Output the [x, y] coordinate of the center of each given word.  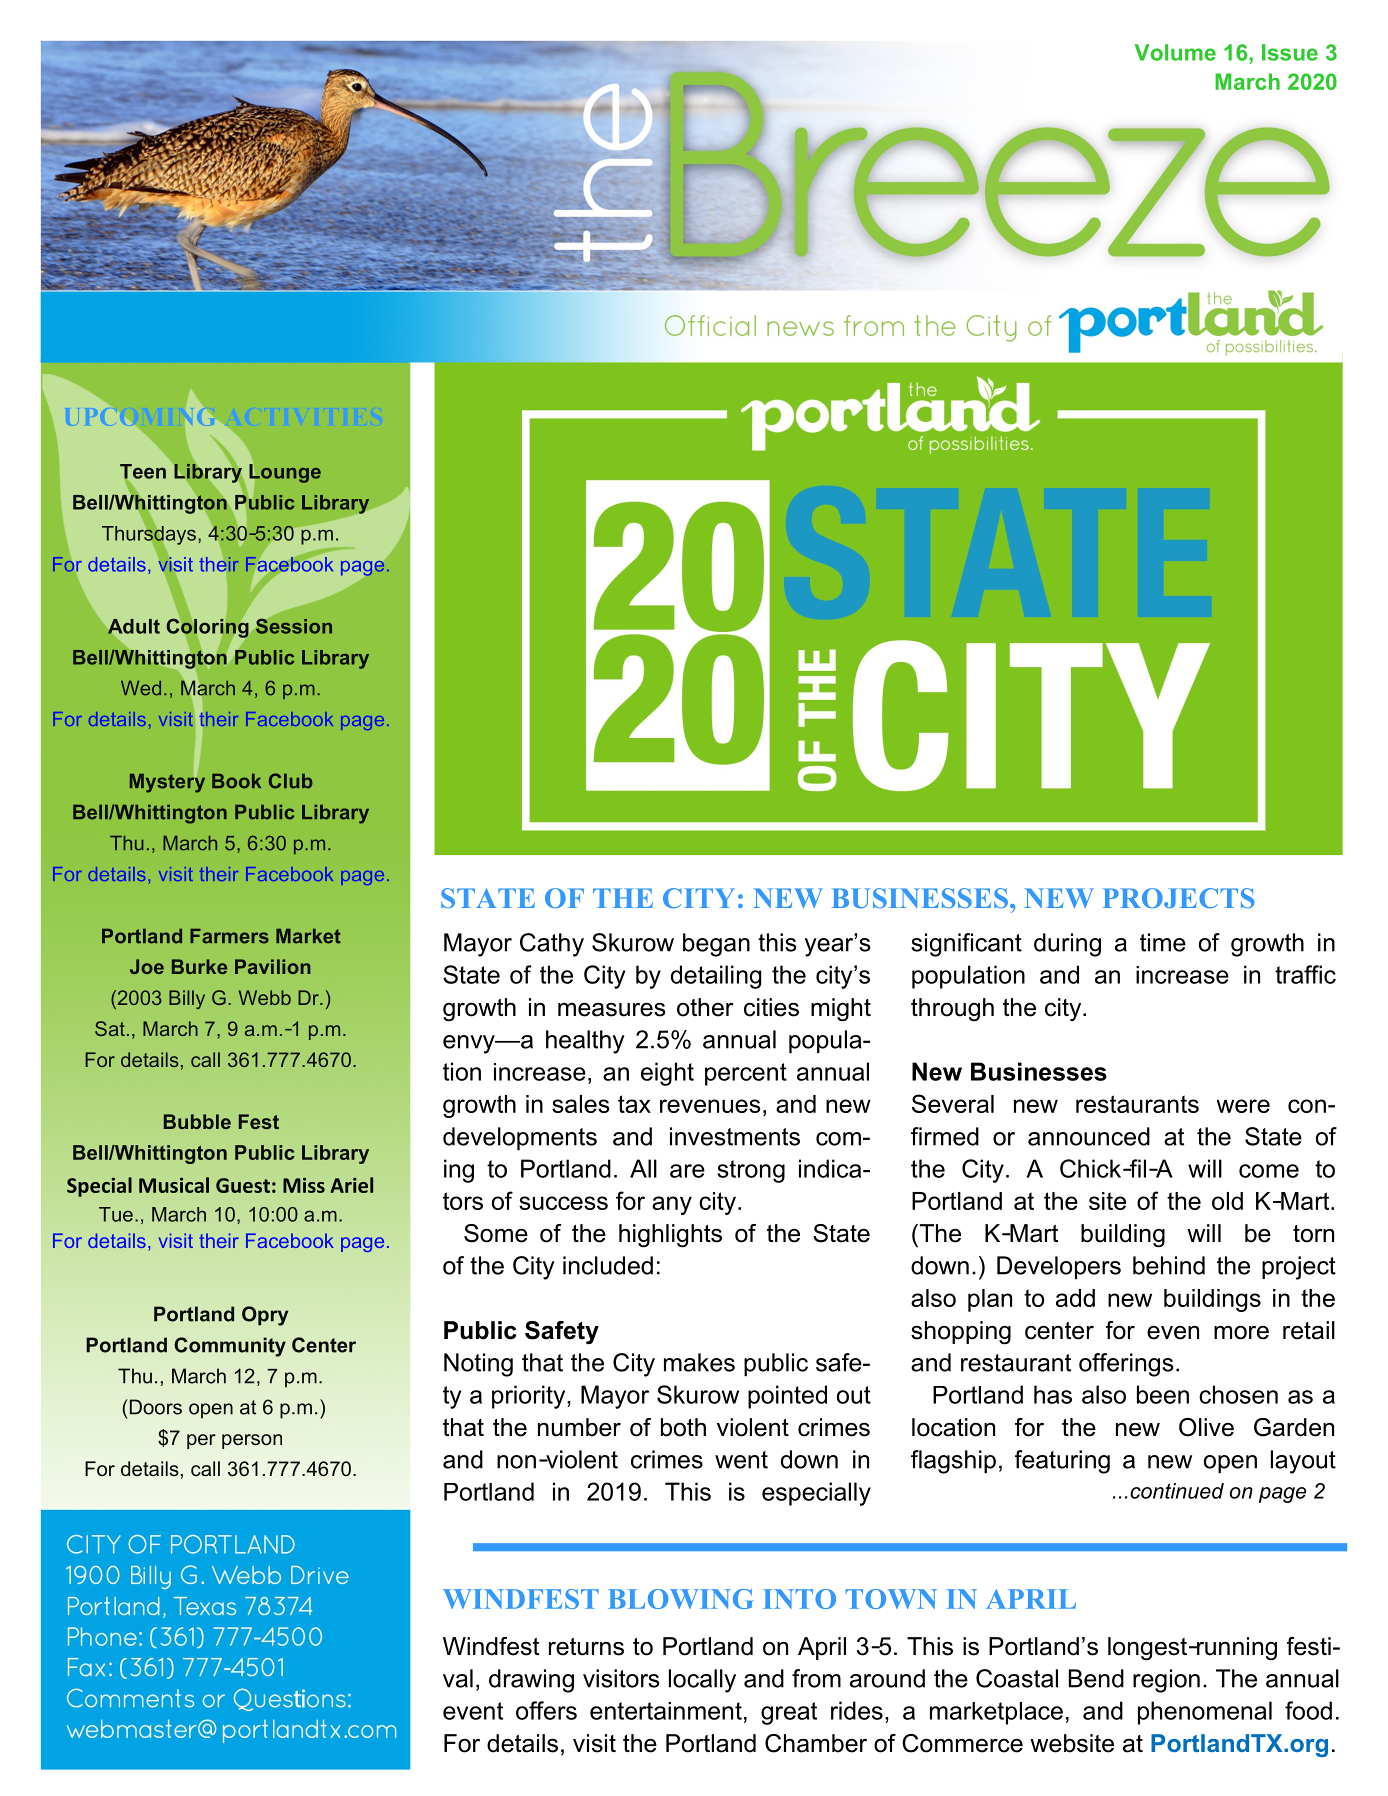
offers [546, 1710]
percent [746, 1074]
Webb [265, 997]
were [1243, 1106]
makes [699, 1362]
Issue [1290, 52]
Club [291, 781]
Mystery [167, 782]
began [716, 945]
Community [230, 1347]
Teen [143, 472]
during [1067, 945]
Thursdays [149, 535]
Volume [1175, 52]
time [1163, 942]
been [1163, 1394]
